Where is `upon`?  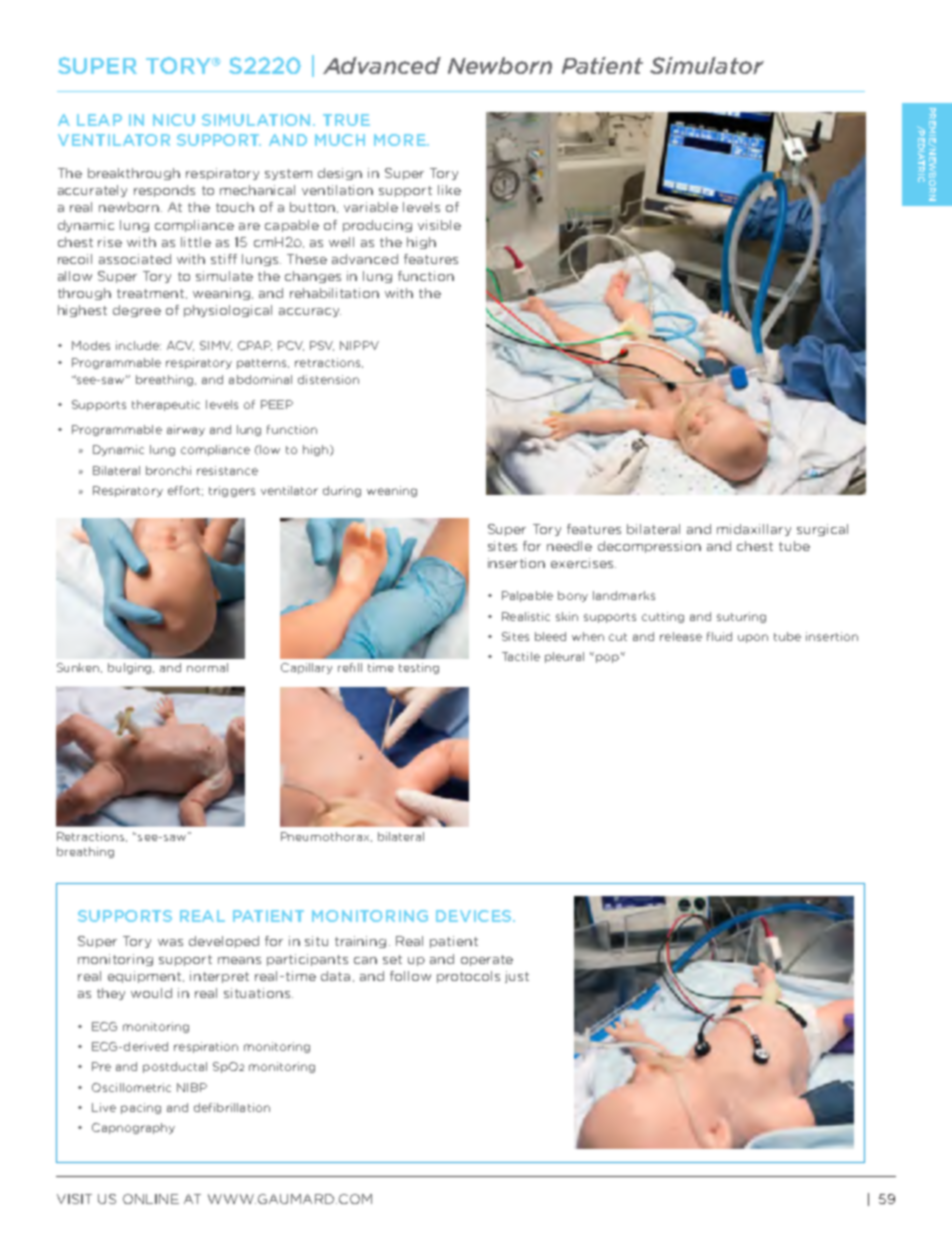
upon is located at coordinates (753, 638).
